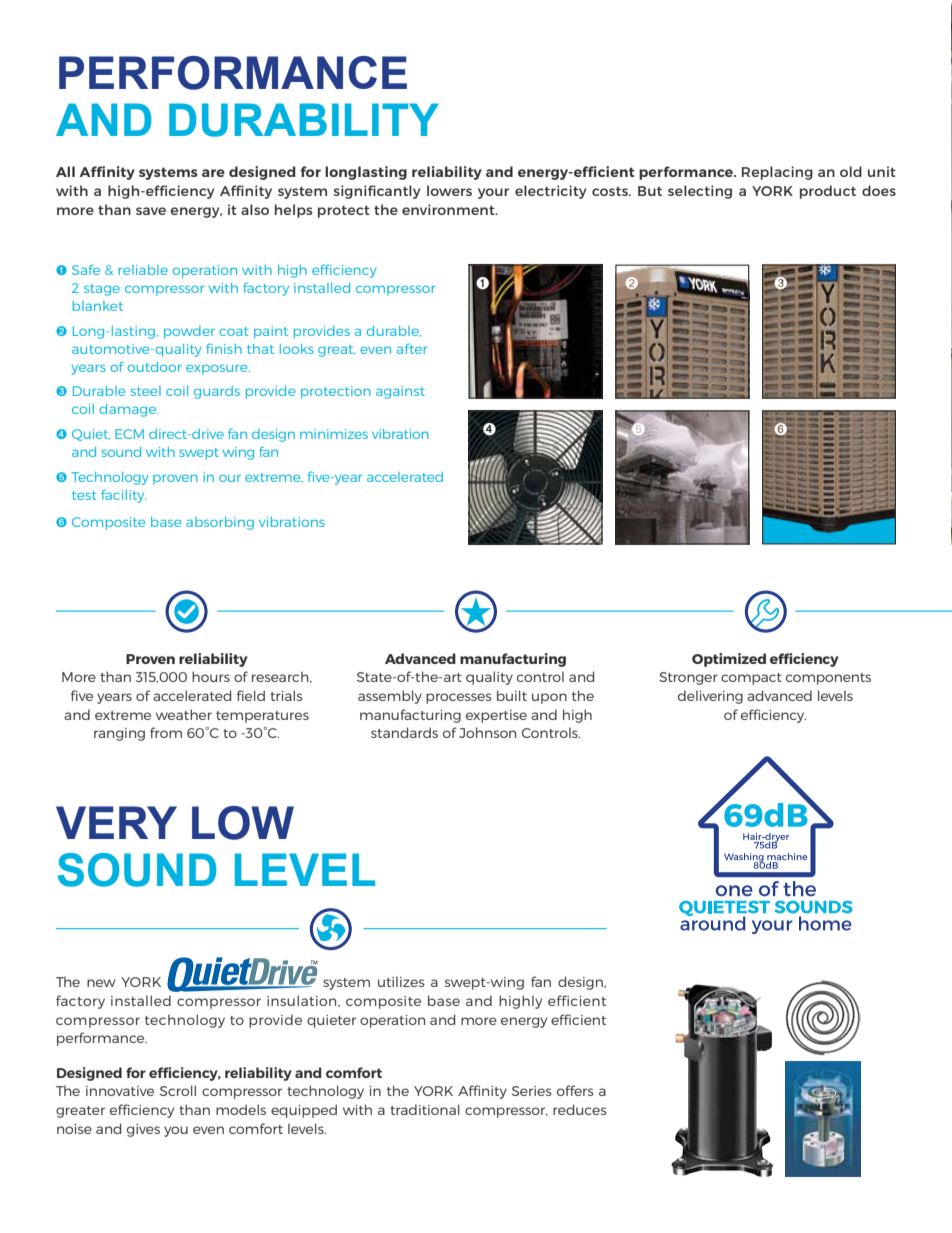 The width and height of the image is (952, 1233). What do you see at coordinates (512, 695) in the image?
I see `built` at bounding box center [512, 695].
